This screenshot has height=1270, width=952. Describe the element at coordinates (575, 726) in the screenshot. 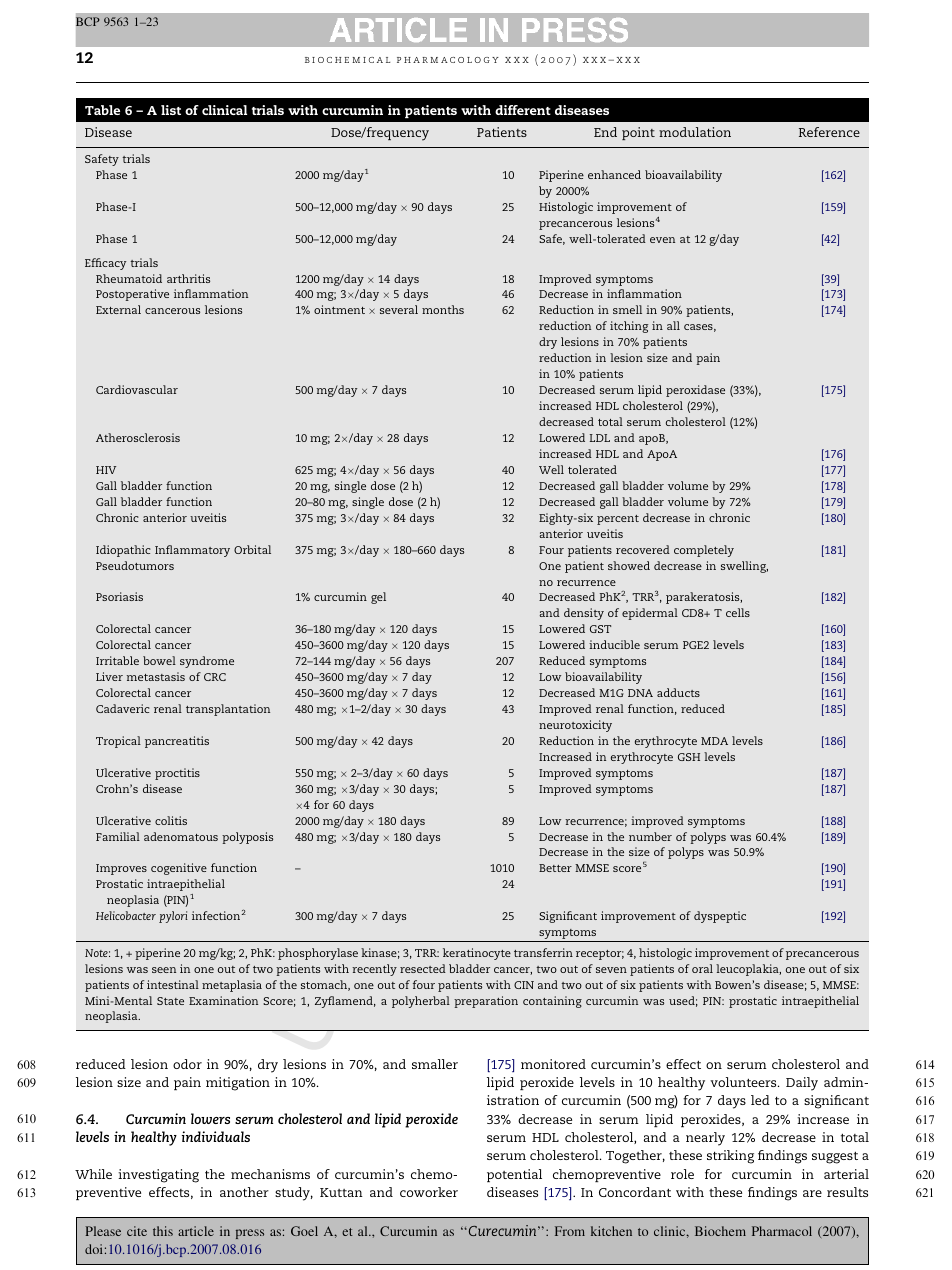

I see `neurotoxicity` at that location.
